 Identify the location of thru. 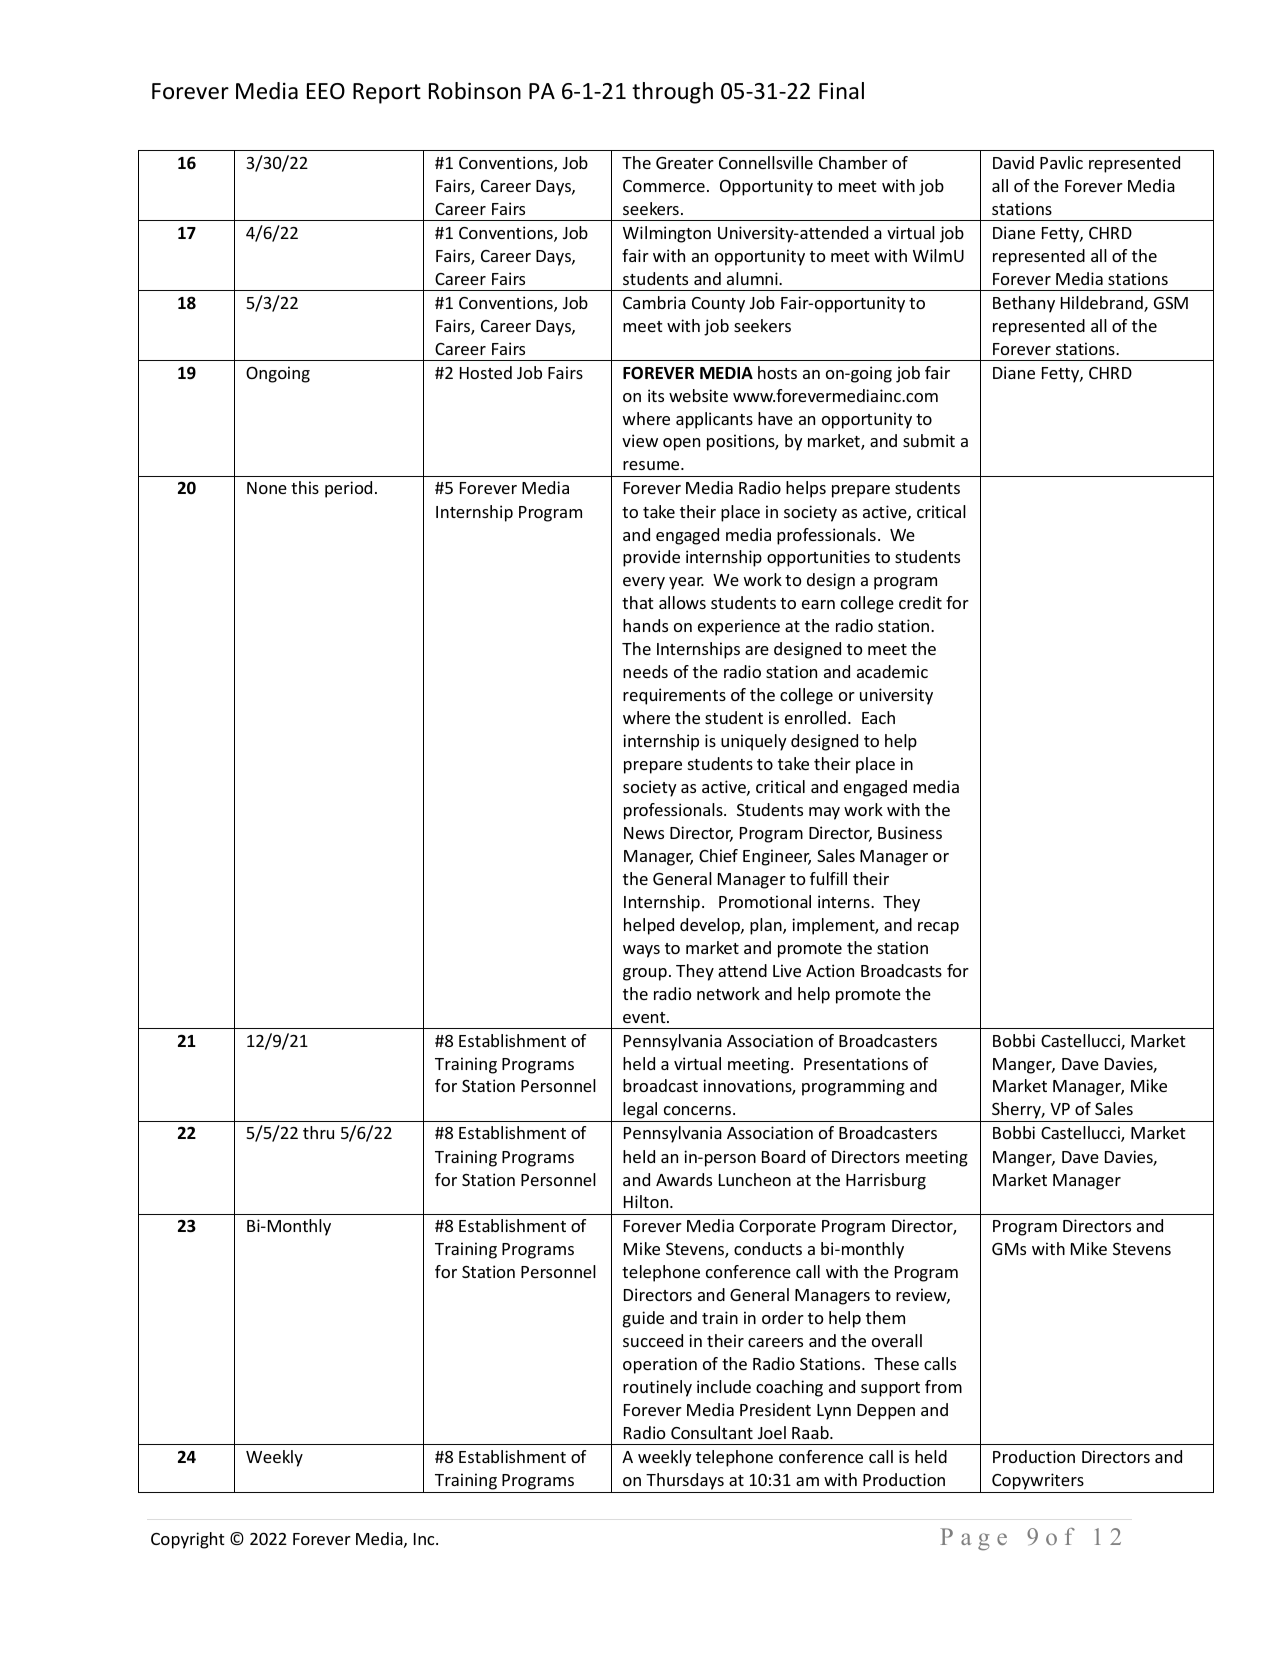
(318, 1132).
